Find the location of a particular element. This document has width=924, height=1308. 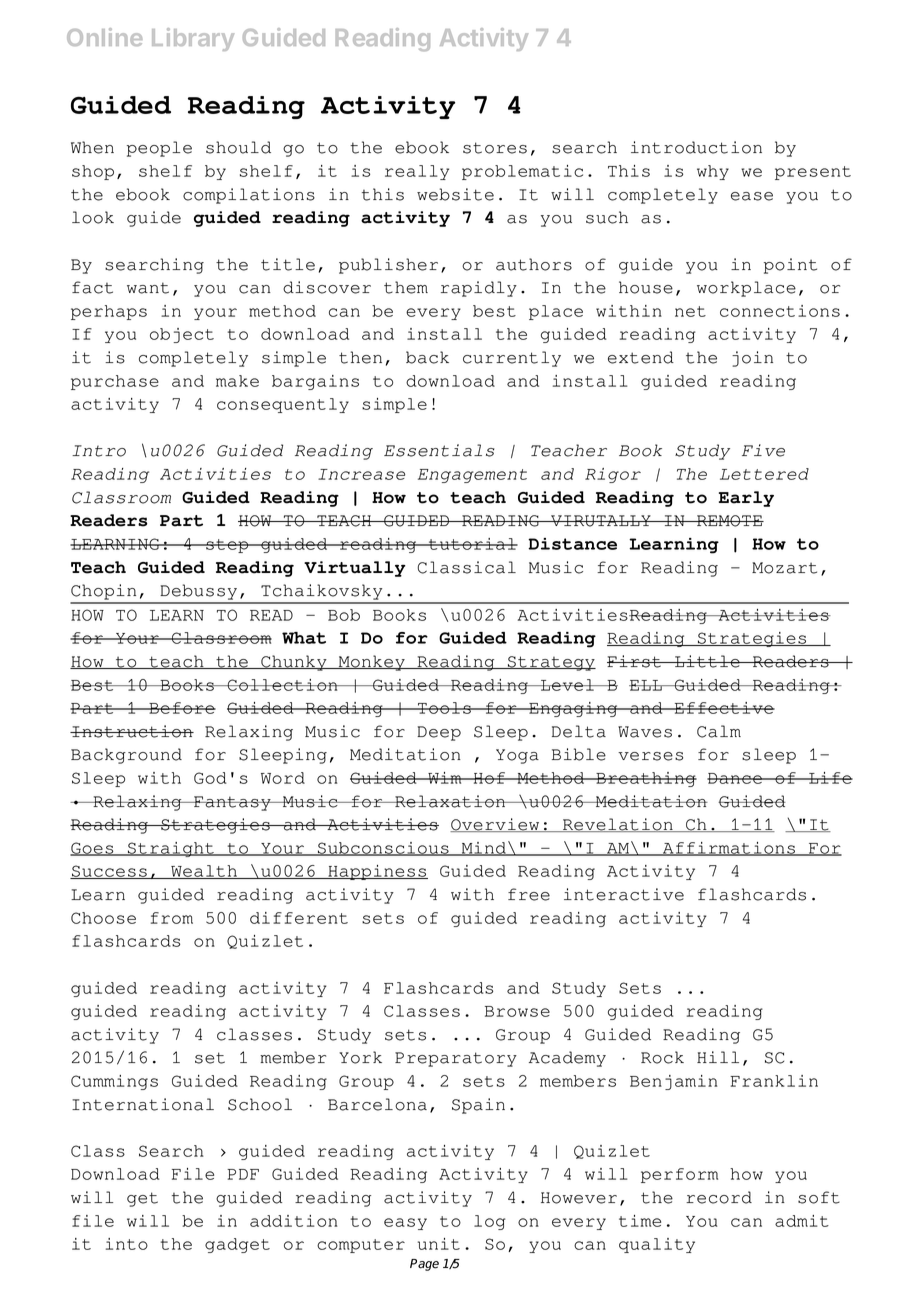

Engagement is located at coordinates (472, 476).
